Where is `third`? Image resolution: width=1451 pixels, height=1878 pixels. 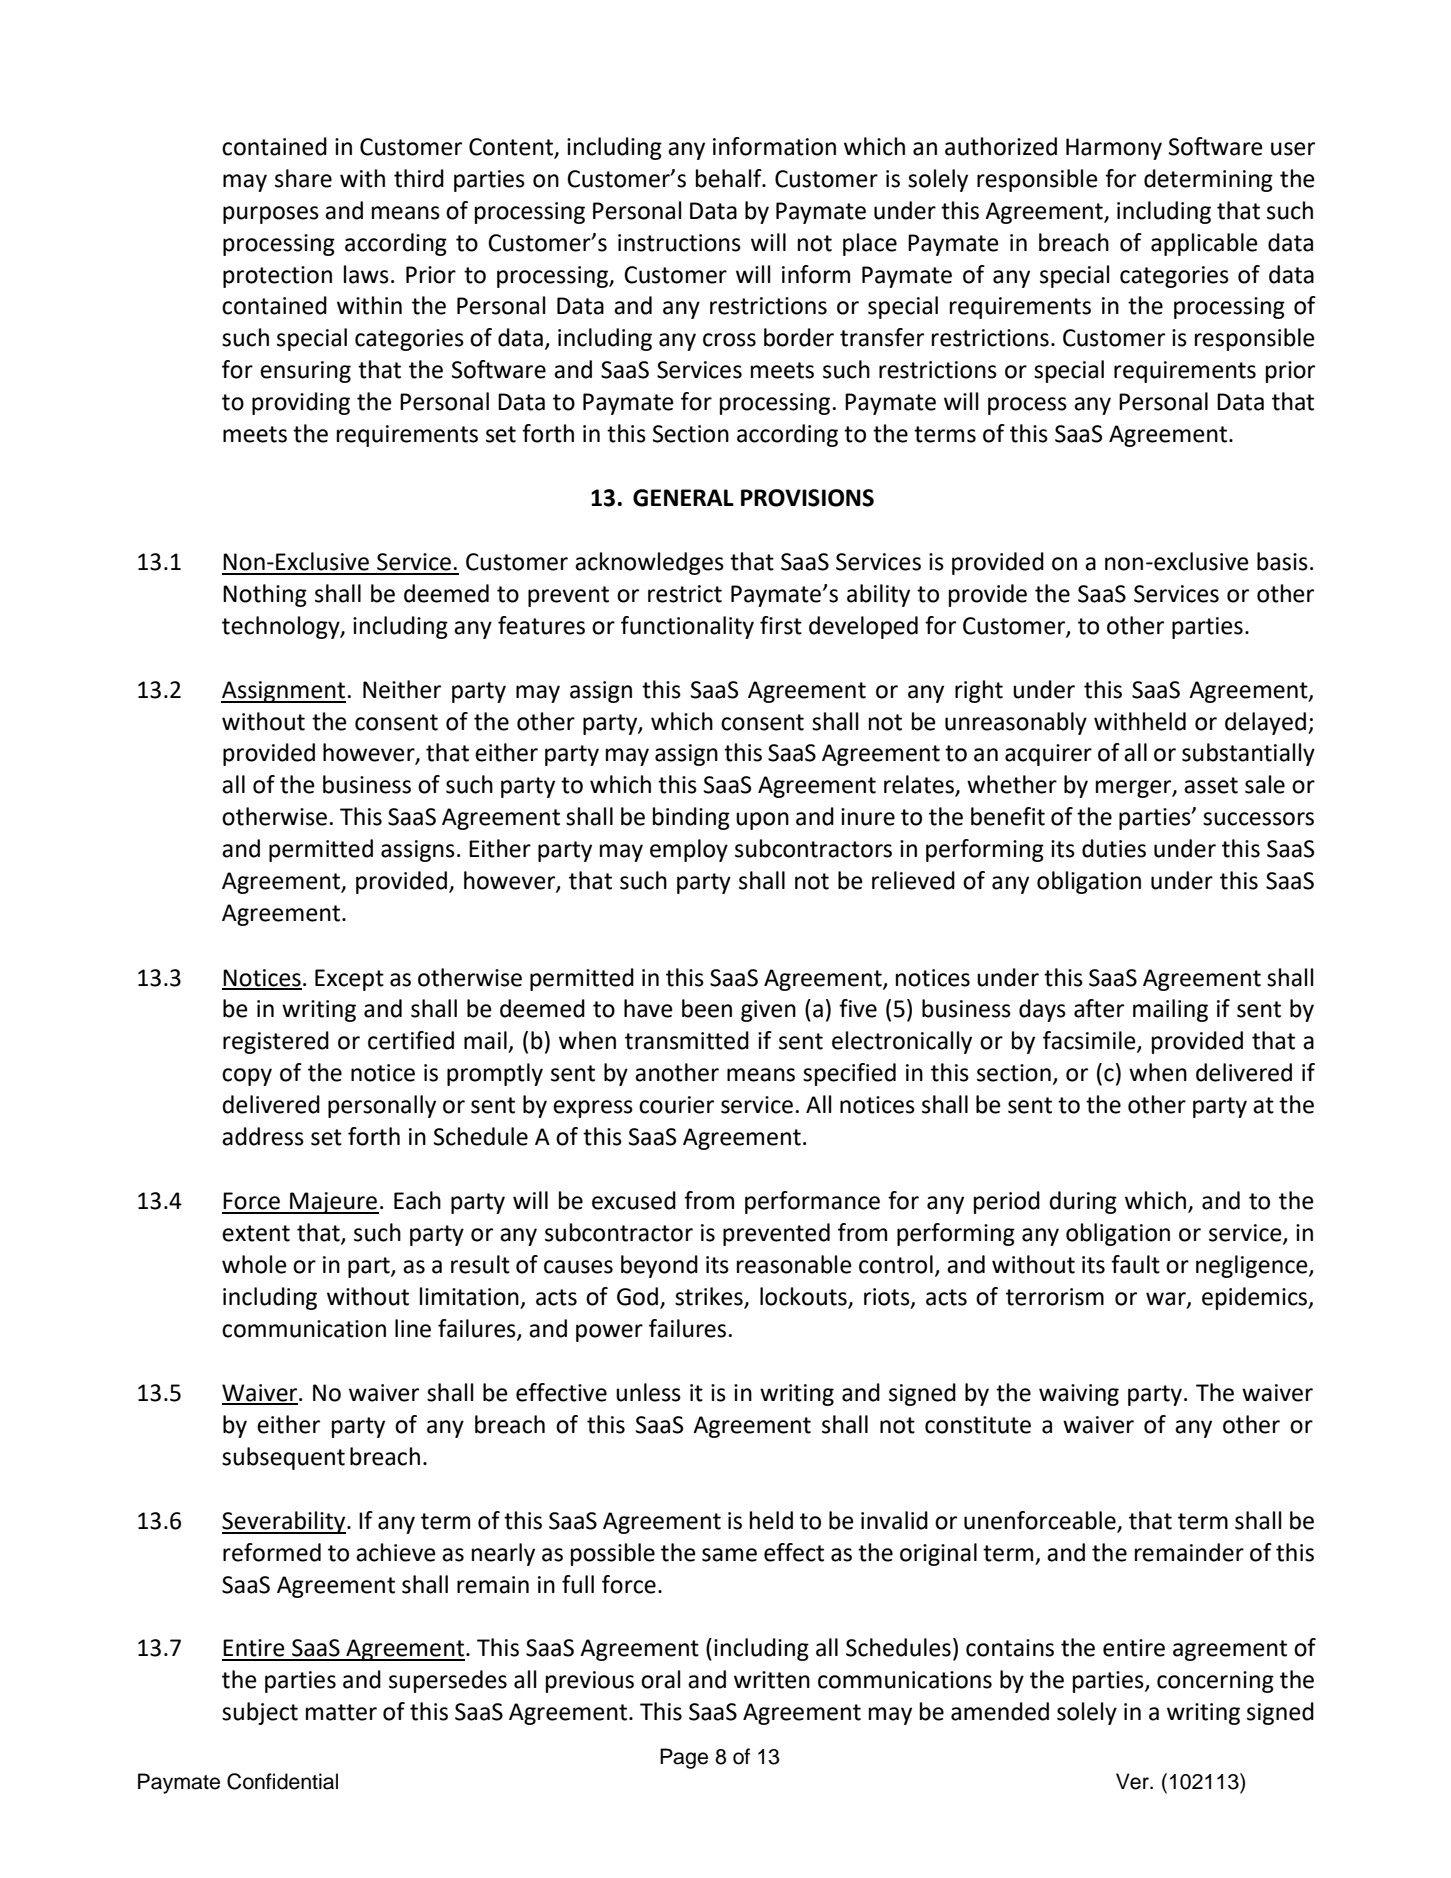
third is located at coordinates (419, 178).
